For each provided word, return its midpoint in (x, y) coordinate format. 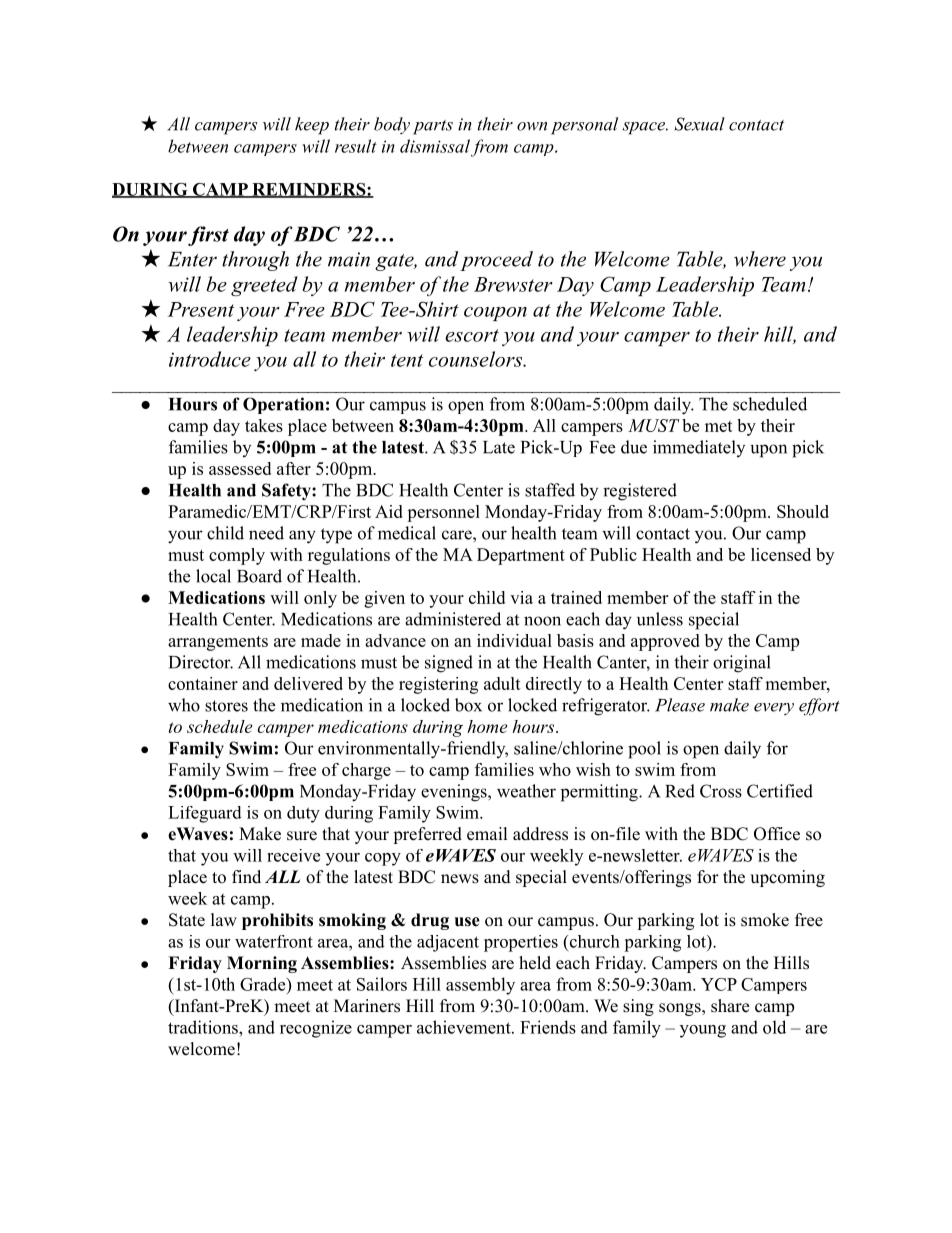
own (532, 126)
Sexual (700, 124)
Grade (264, 984)
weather (526, 791)
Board (259, 576)
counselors (477, 359)
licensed (781, 554)
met (719, 426)
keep (312, 126)
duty (303, 814)
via (521, 597)
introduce (210, 359)
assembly (480, 986)
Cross (721, 791)
